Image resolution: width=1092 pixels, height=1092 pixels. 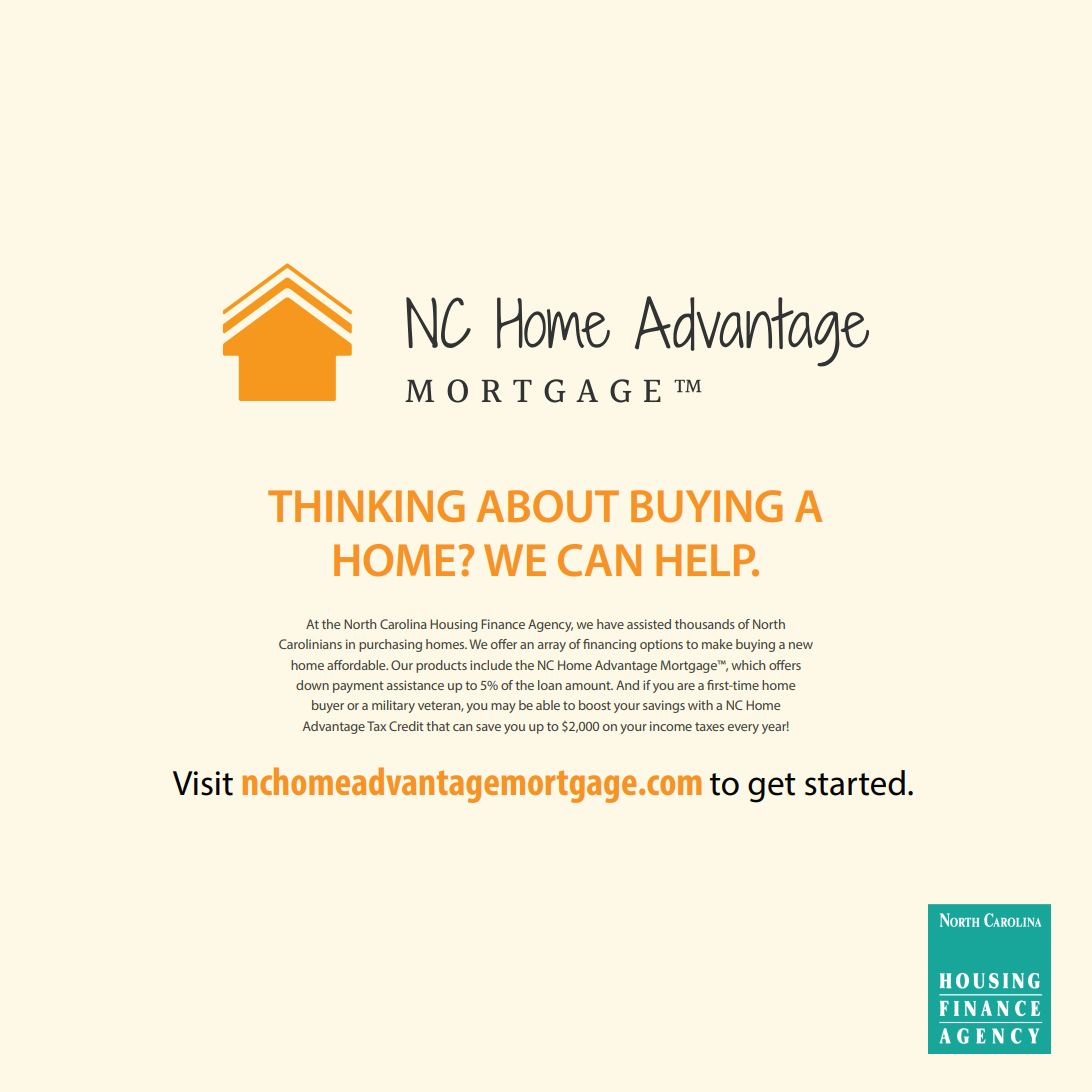 I want to click on Visit, so click(x=203, y=783).
